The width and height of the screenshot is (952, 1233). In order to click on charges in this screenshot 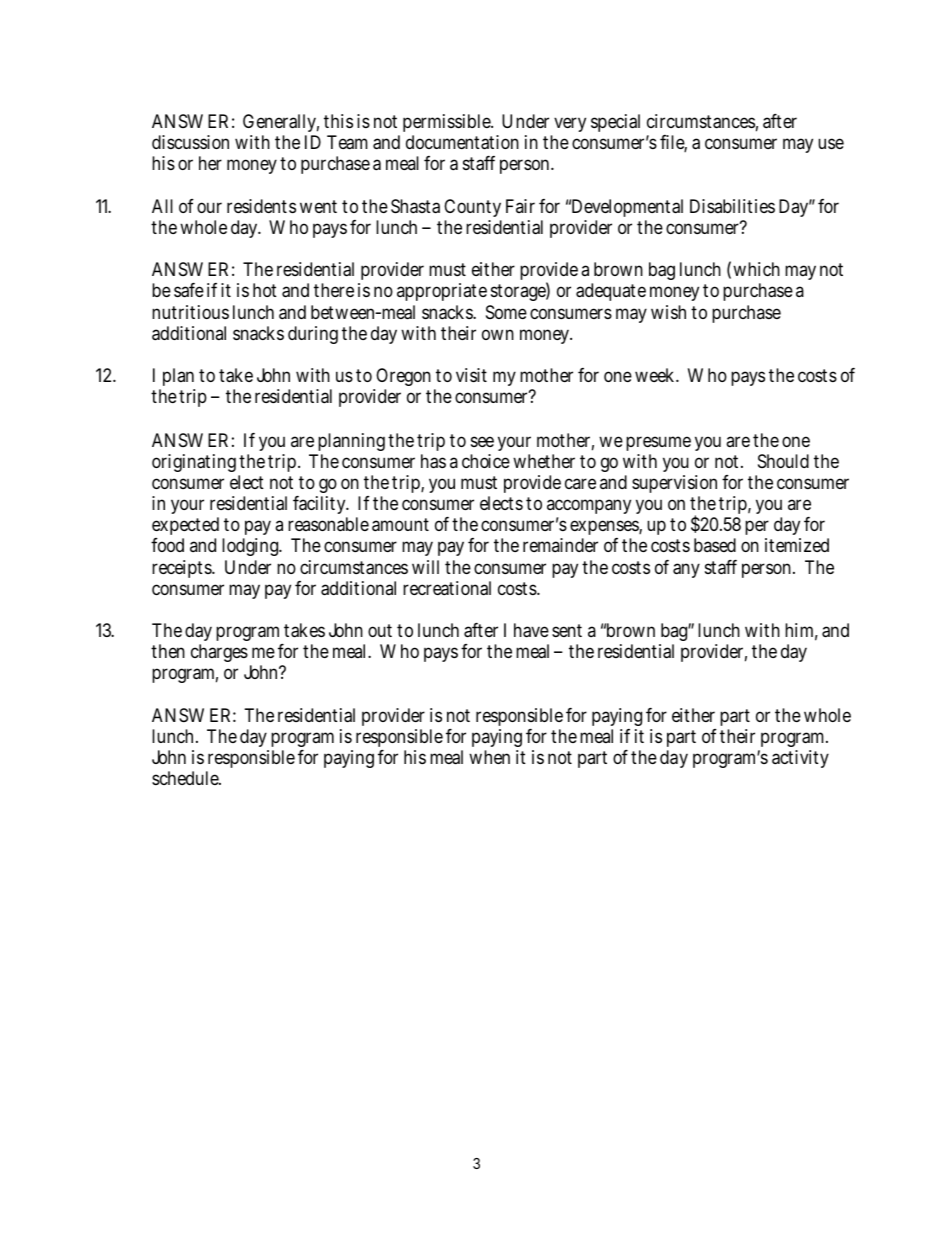, I will do `click(221, 655)`.
